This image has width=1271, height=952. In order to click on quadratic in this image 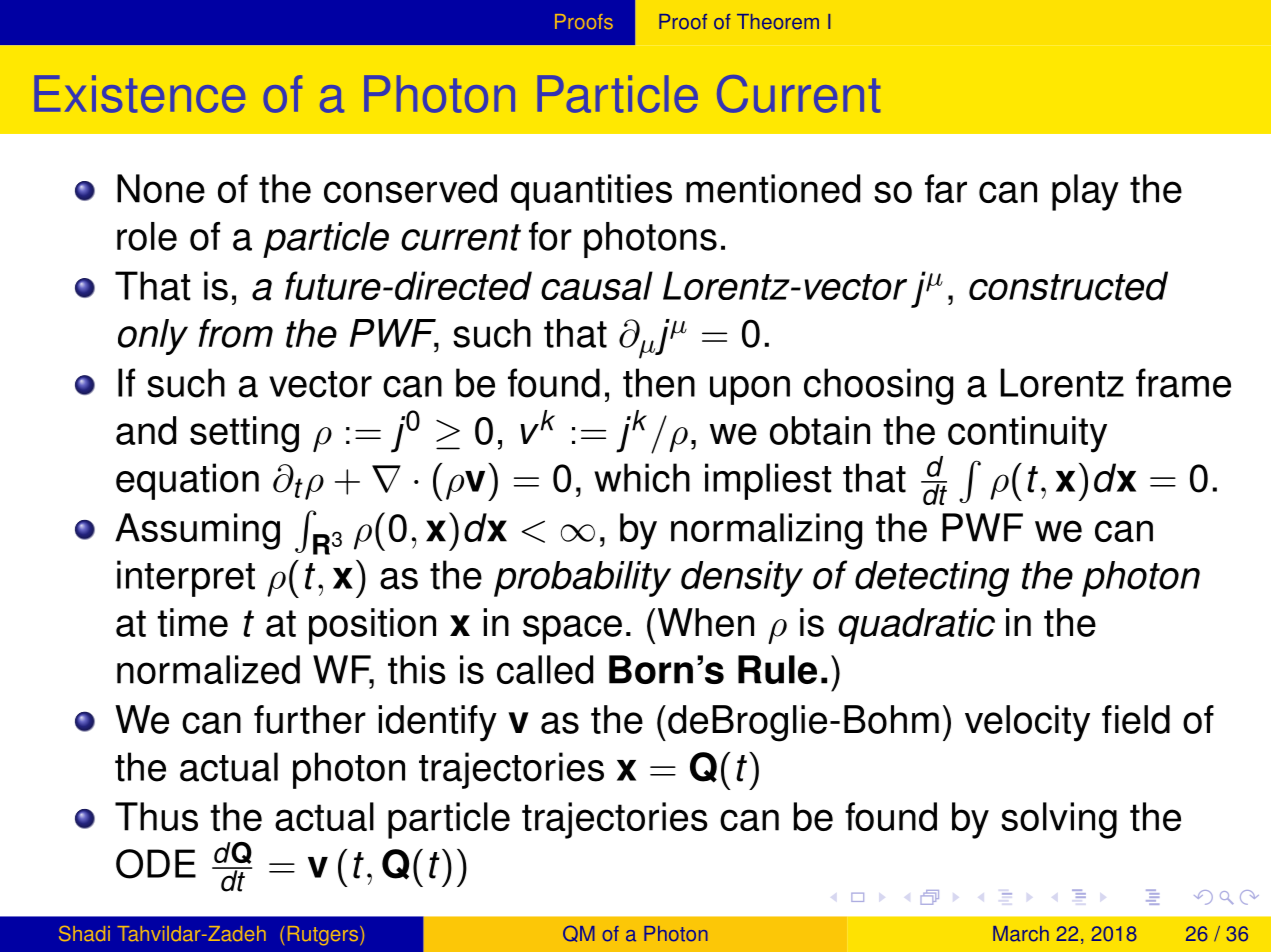, I will do `click(916, 626)`.
